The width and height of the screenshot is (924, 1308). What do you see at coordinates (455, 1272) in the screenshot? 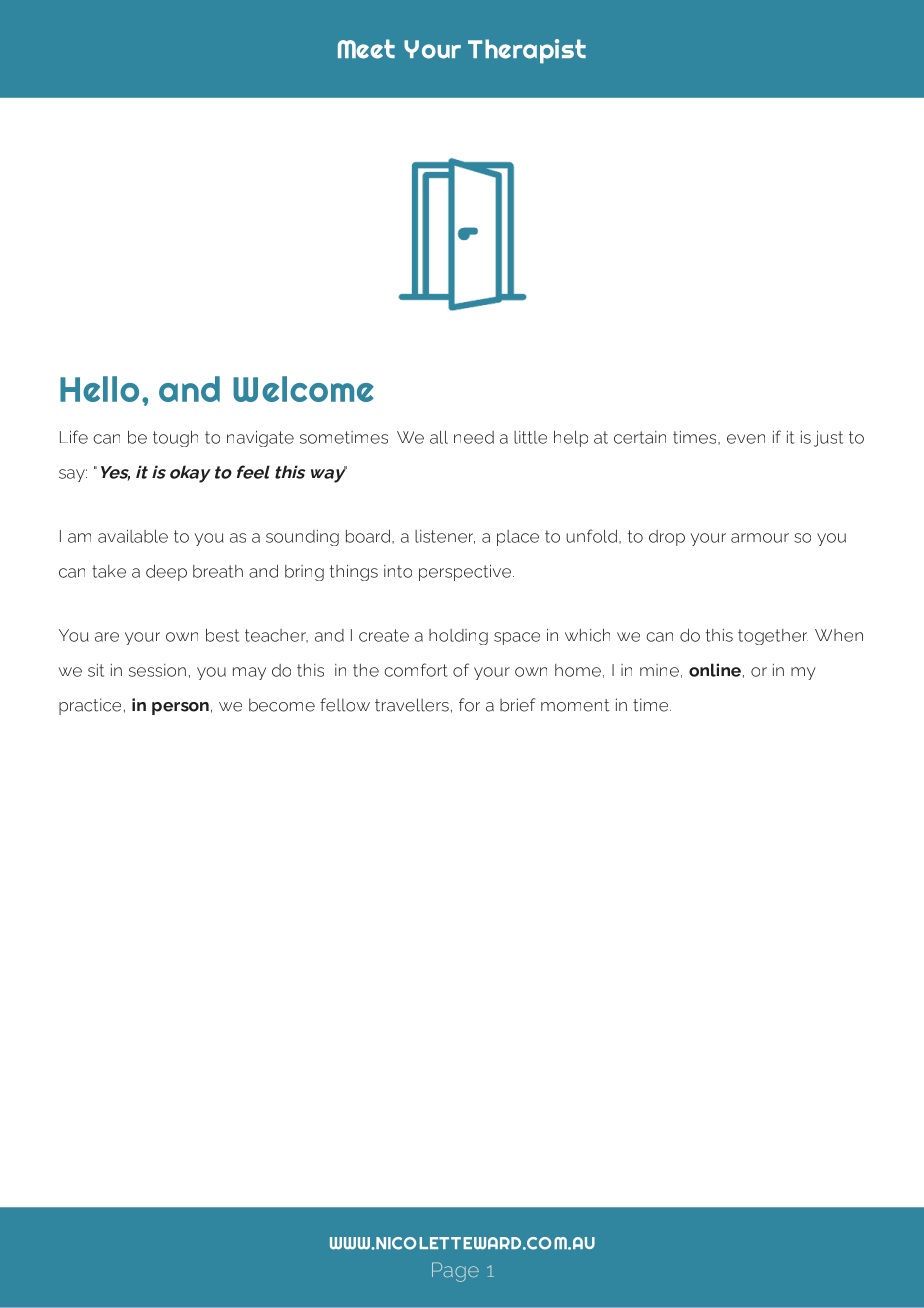
I see `Page` at bounding box center [455, 1272].
